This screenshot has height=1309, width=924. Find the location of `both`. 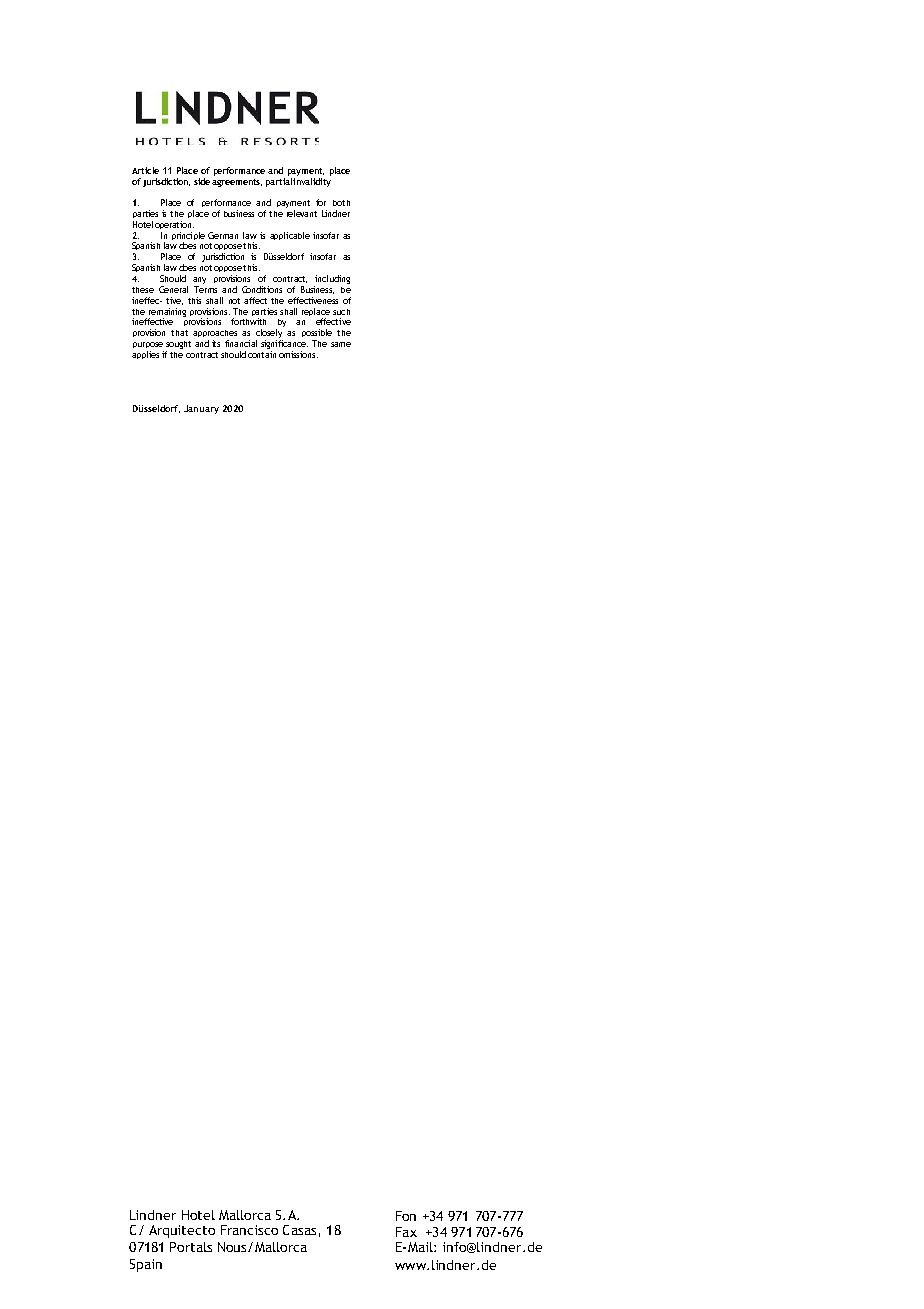

both is located at coordinates (341, 203).
